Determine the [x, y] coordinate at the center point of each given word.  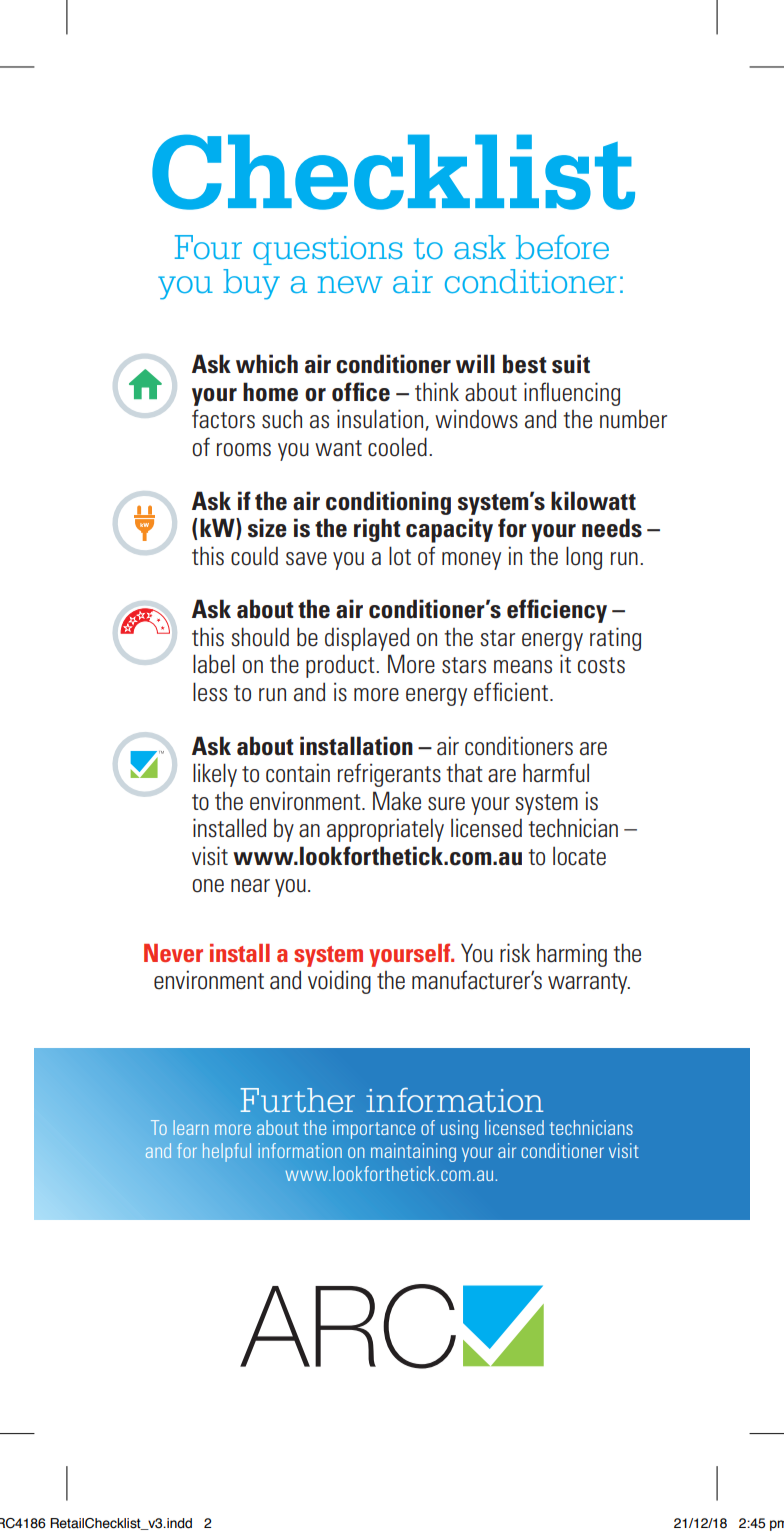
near [250, 886]
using [459, 1129]
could [254, 556]
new [350, 284]
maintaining [413, 1152]
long [584, 558]
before [562, 247]
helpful [227, 1152]
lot [400, 556]
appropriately [385, 830]
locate [579, 856]
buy [251, 284]
